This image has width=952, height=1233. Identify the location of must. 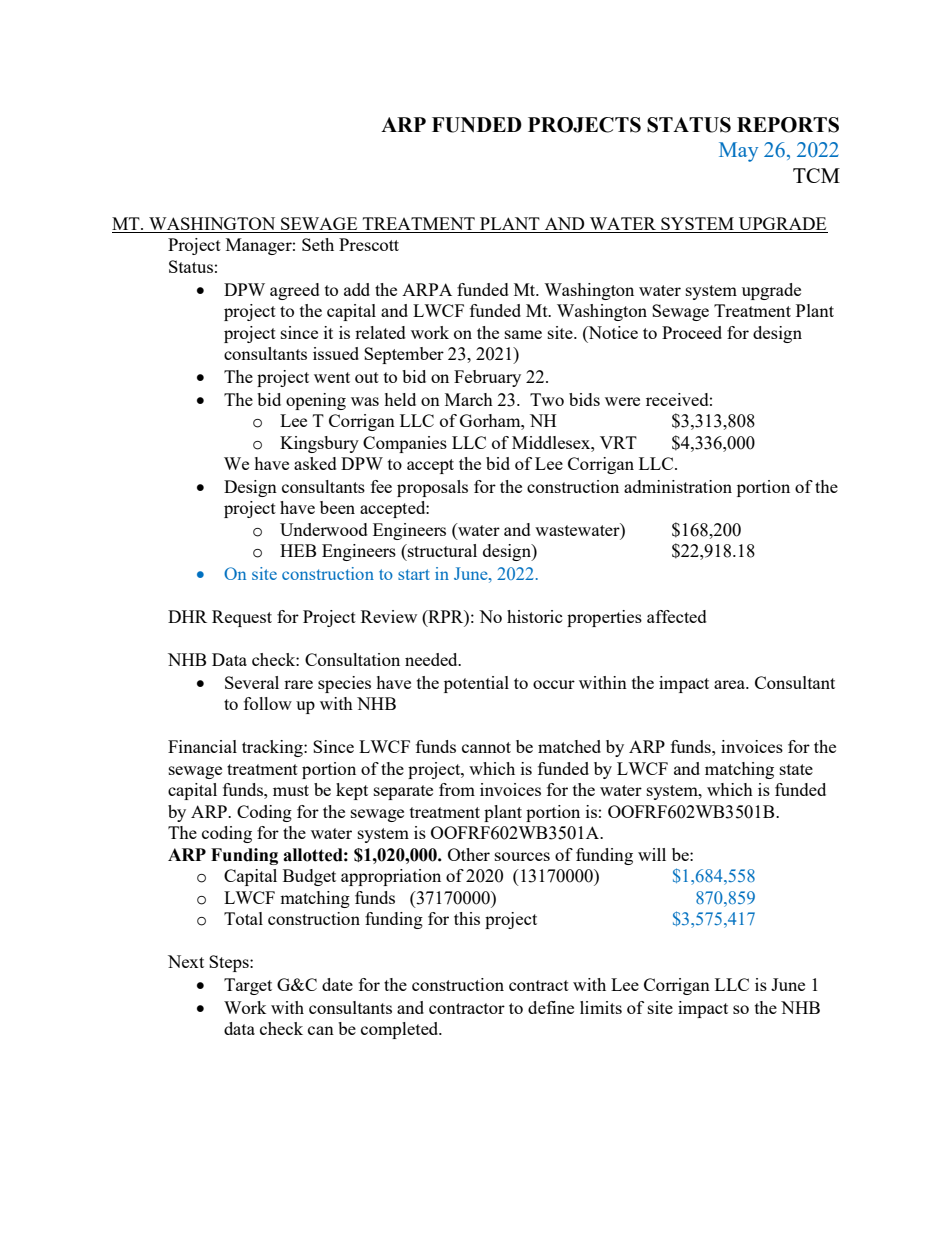
(291, 790).
